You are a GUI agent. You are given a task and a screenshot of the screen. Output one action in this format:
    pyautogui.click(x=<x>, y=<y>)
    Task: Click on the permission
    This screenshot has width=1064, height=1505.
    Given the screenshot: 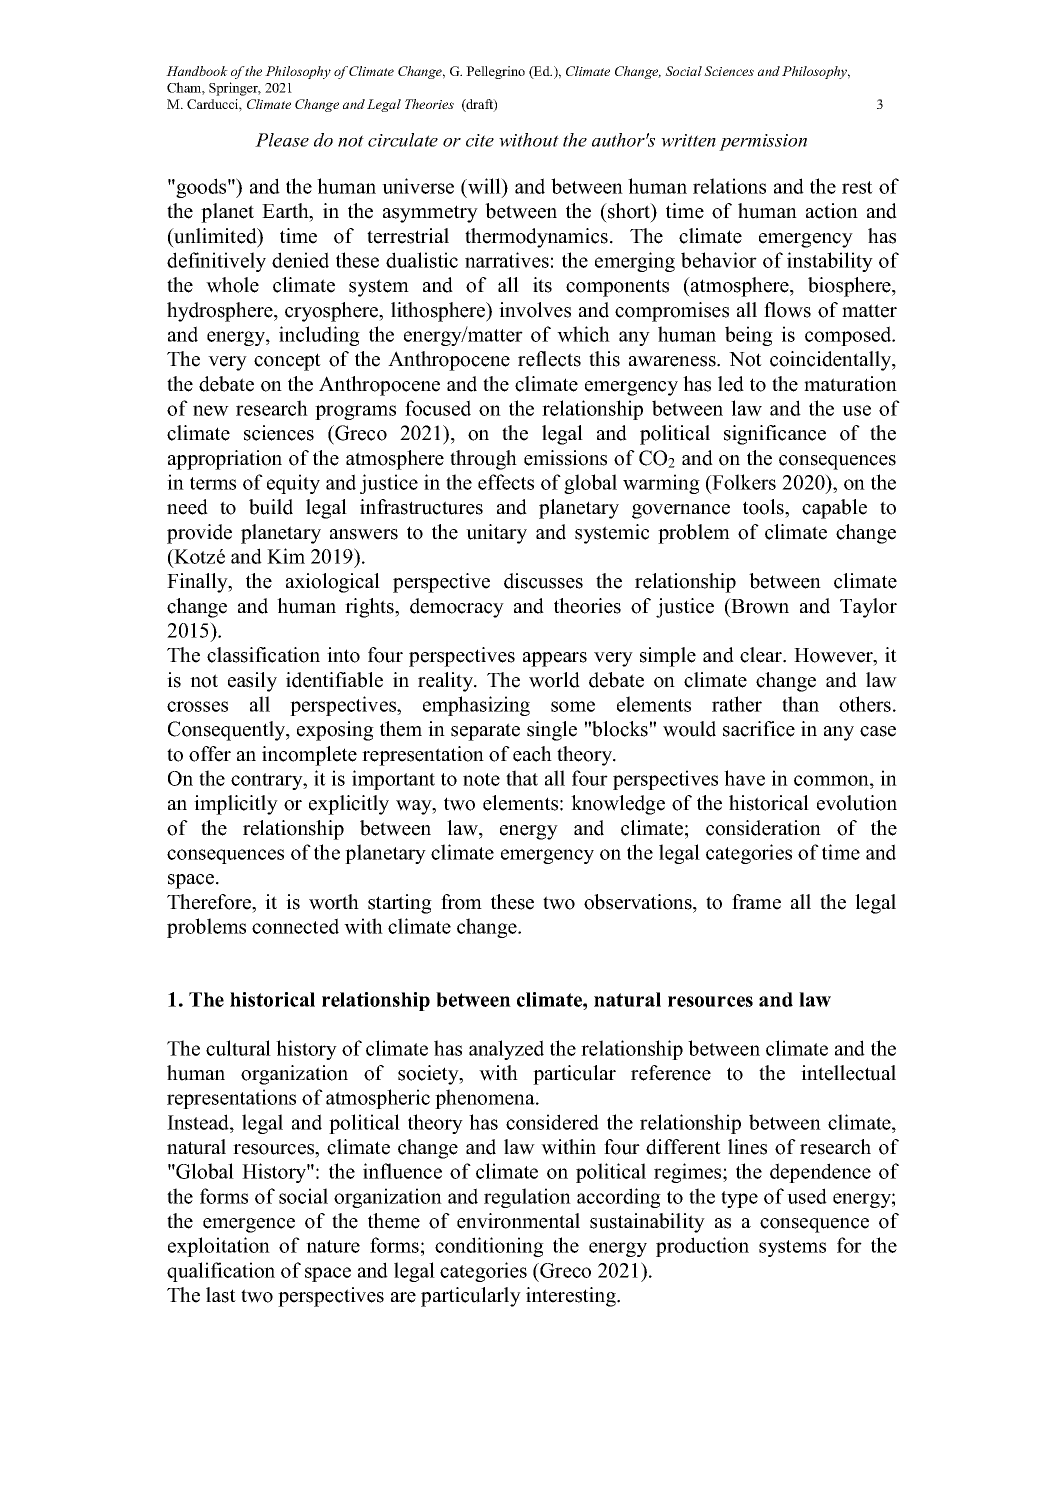 What is the action you would take?
    pyautogui.click(x=763, y=142)
